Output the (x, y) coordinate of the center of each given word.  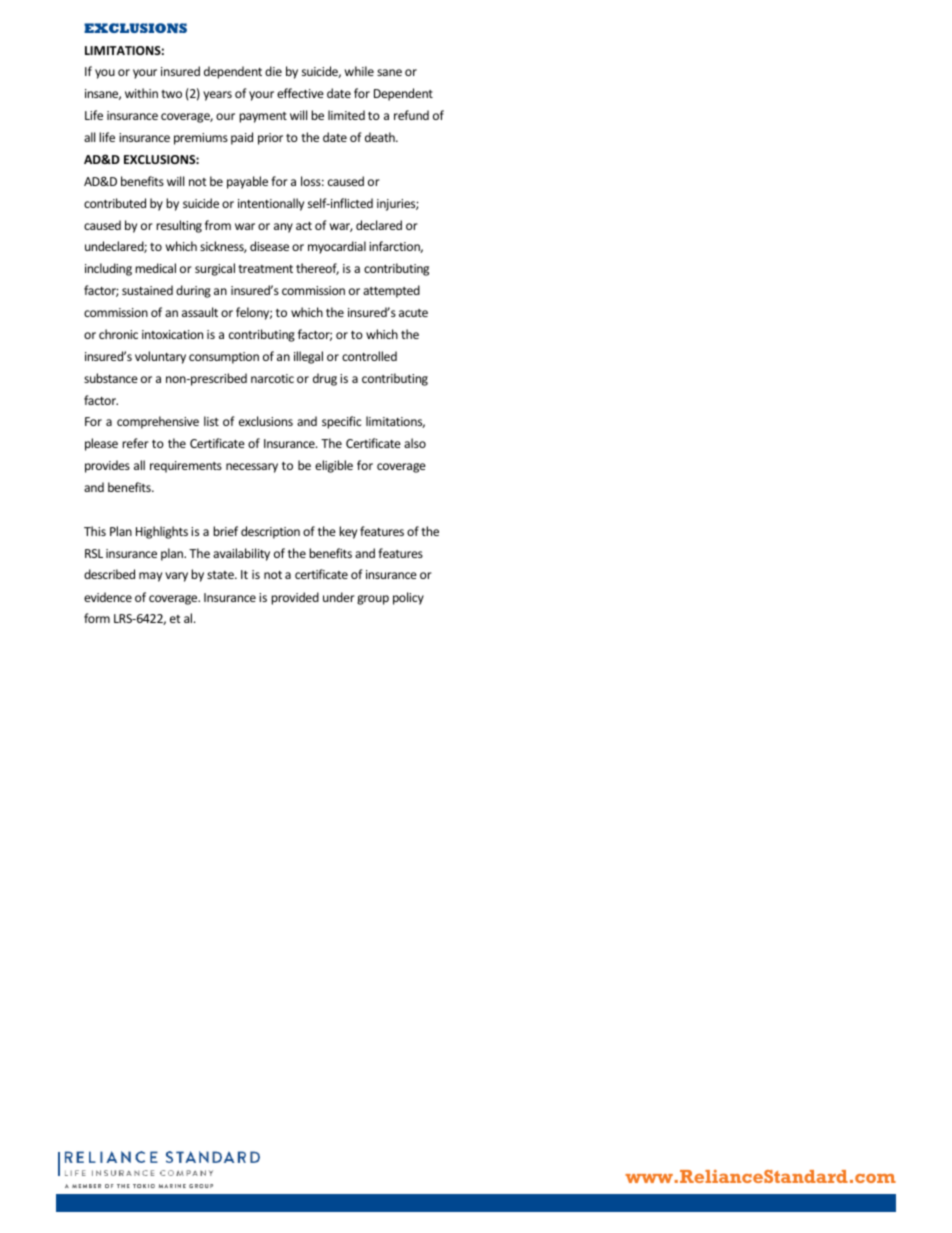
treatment (265, 269)
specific (341, 422)
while (359, 71)
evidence (108, 597)
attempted (391, 291)
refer (135, 443)
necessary (252, 468)
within (141, 93)
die (273, 71)
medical (155, 268)
